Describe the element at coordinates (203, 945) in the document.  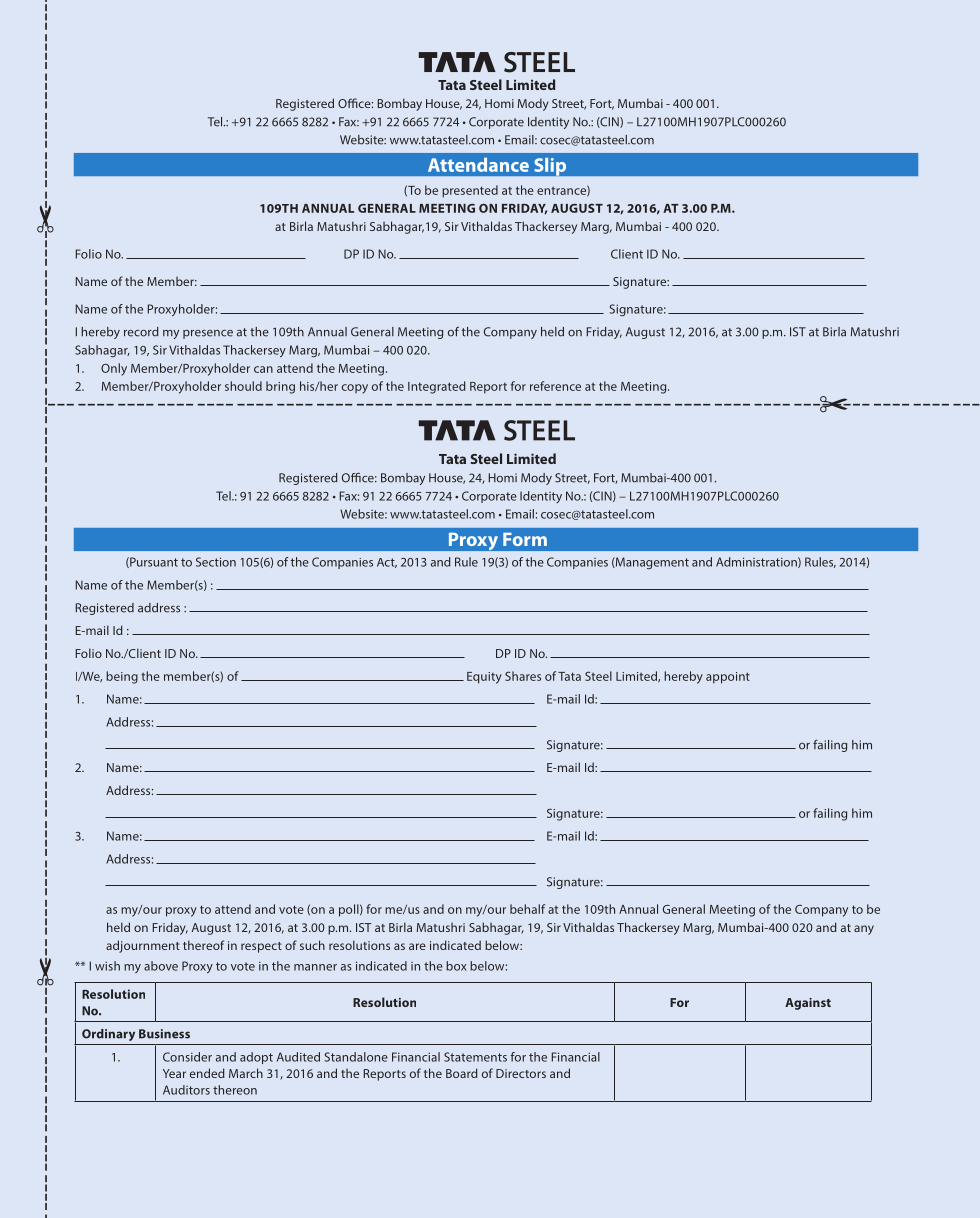
I see `thereof` at that location.
